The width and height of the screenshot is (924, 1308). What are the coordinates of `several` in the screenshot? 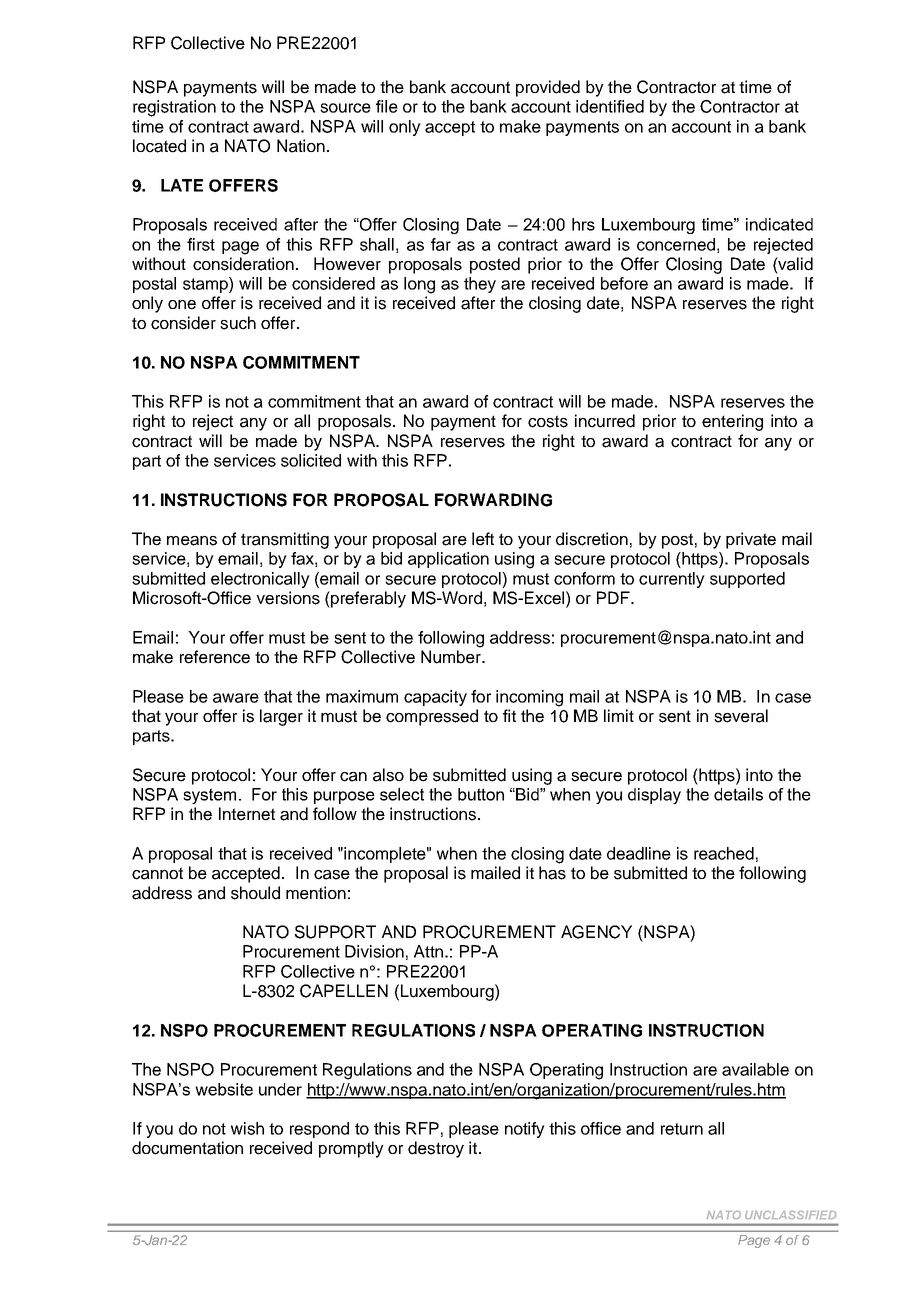 It's located at (741, 716).
